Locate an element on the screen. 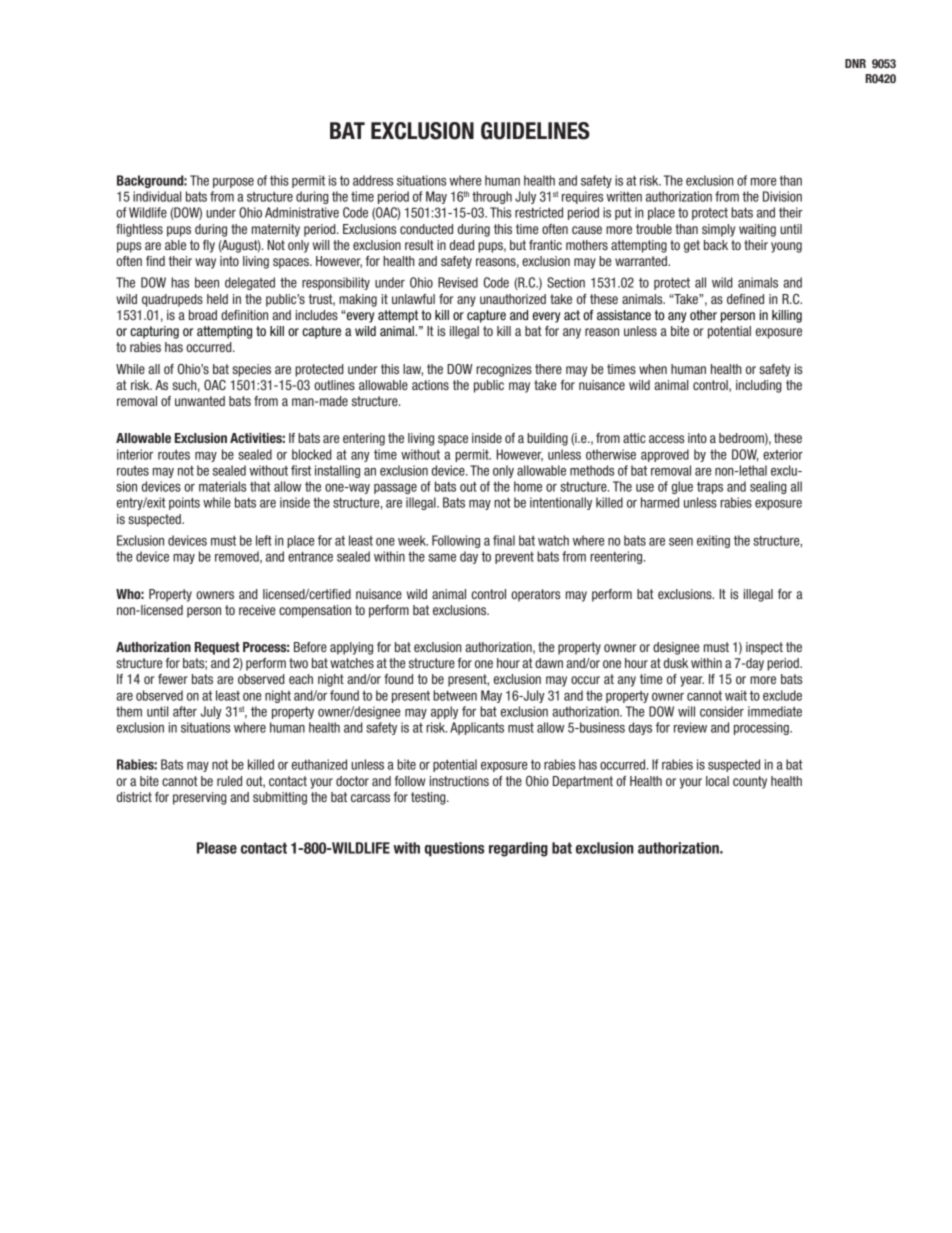  county is located at coordinates (750, 782).
